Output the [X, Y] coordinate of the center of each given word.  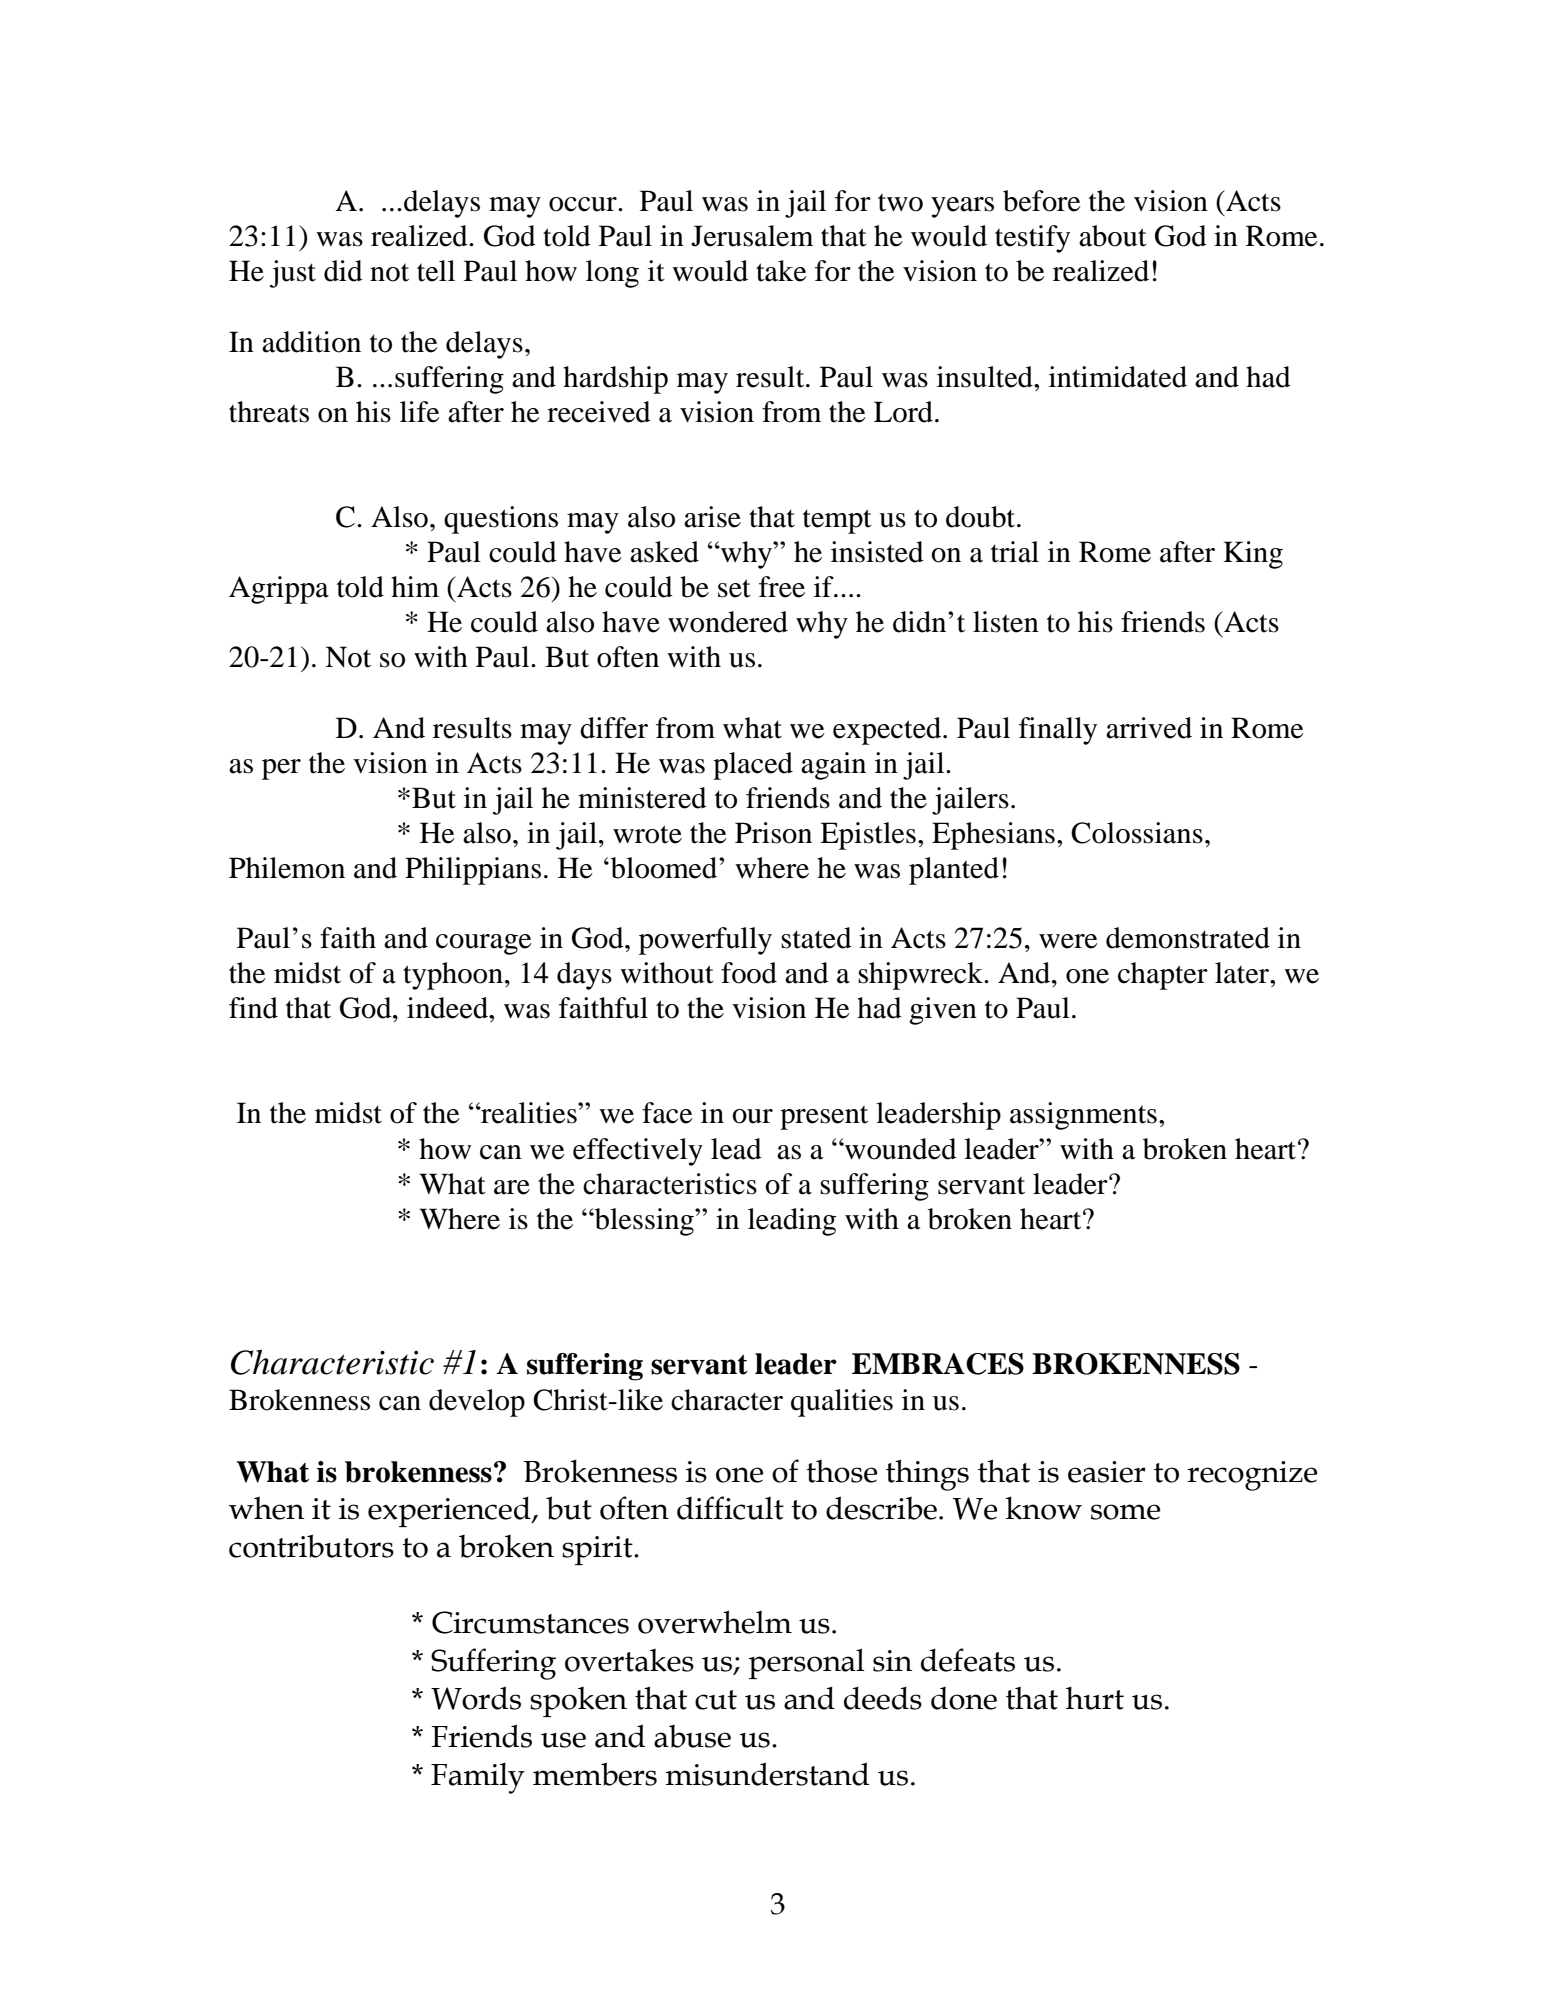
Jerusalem [752, 236]
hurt [1095, 1698]
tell [436, 271]
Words [476, 1698]
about [1113, 236]
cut [716, 1700]
